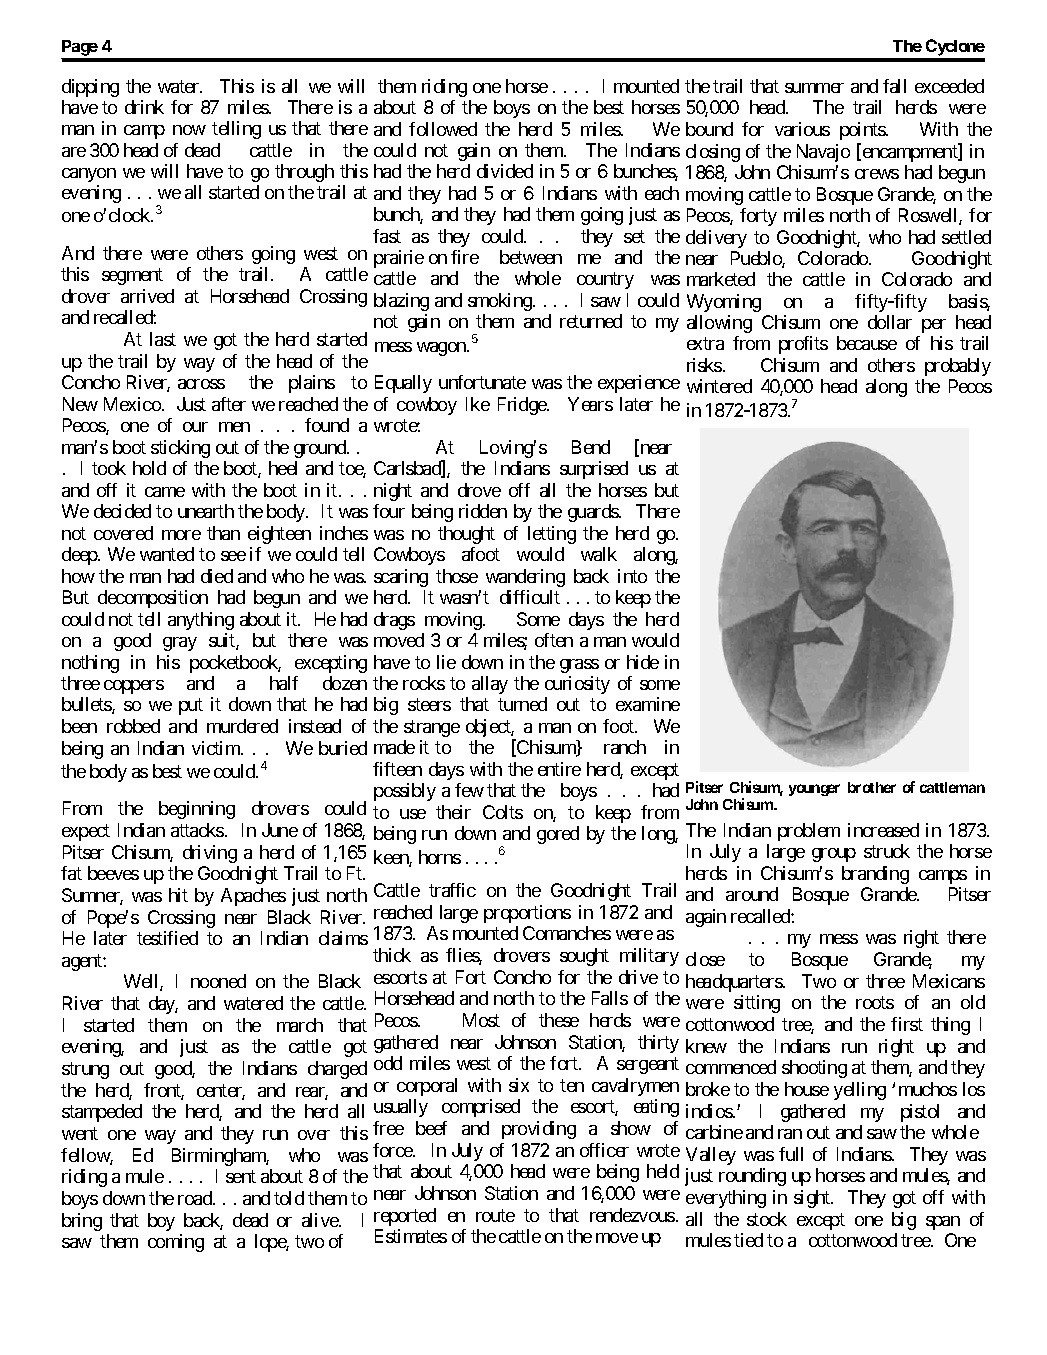  Describe the element at coordinates (863, 131) in the document. I see `points` at that location.
